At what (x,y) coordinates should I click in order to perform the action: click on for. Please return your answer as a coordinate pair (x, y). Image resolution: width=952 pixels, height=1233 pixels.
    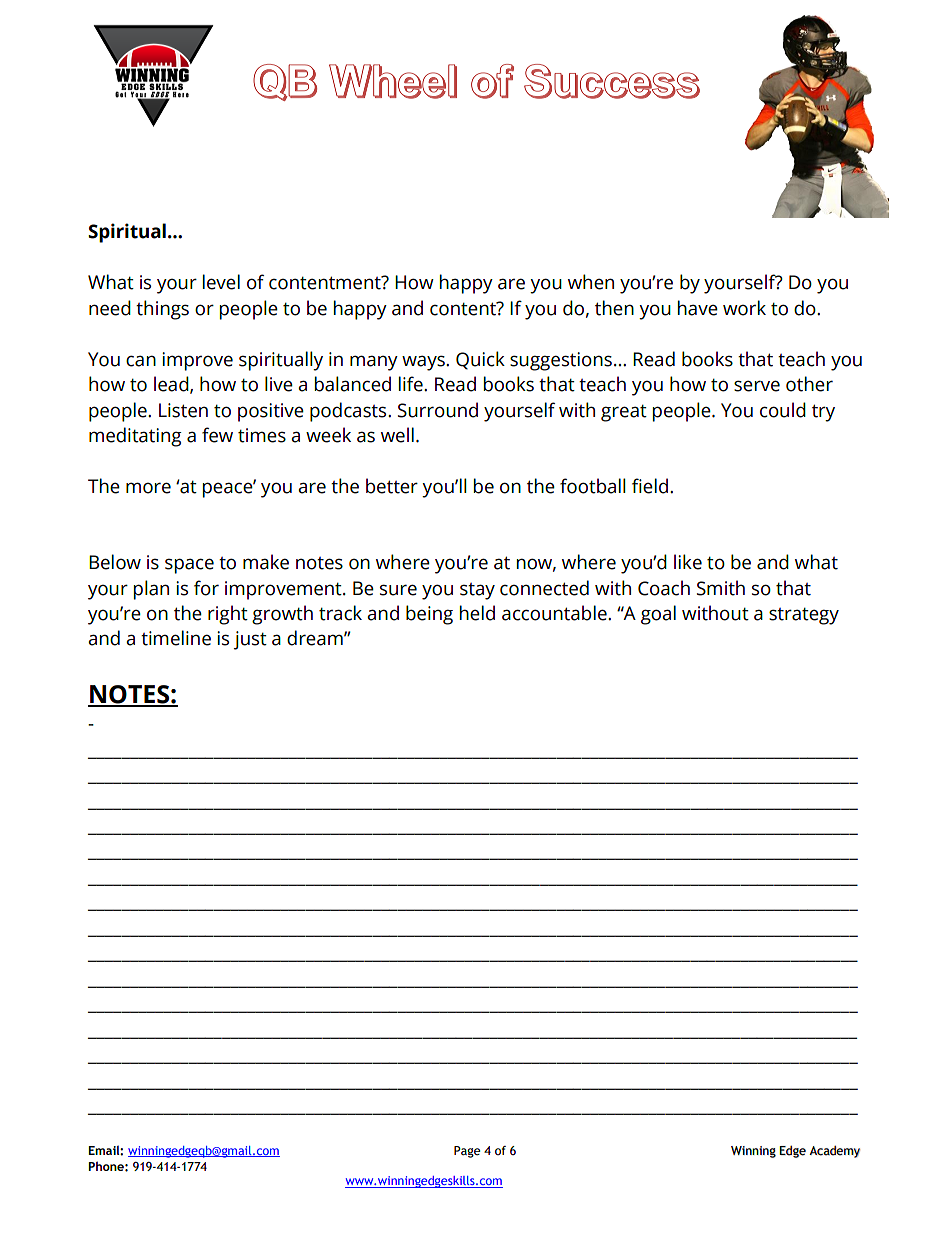
    Looking at the image, I should click on (206, 588).
